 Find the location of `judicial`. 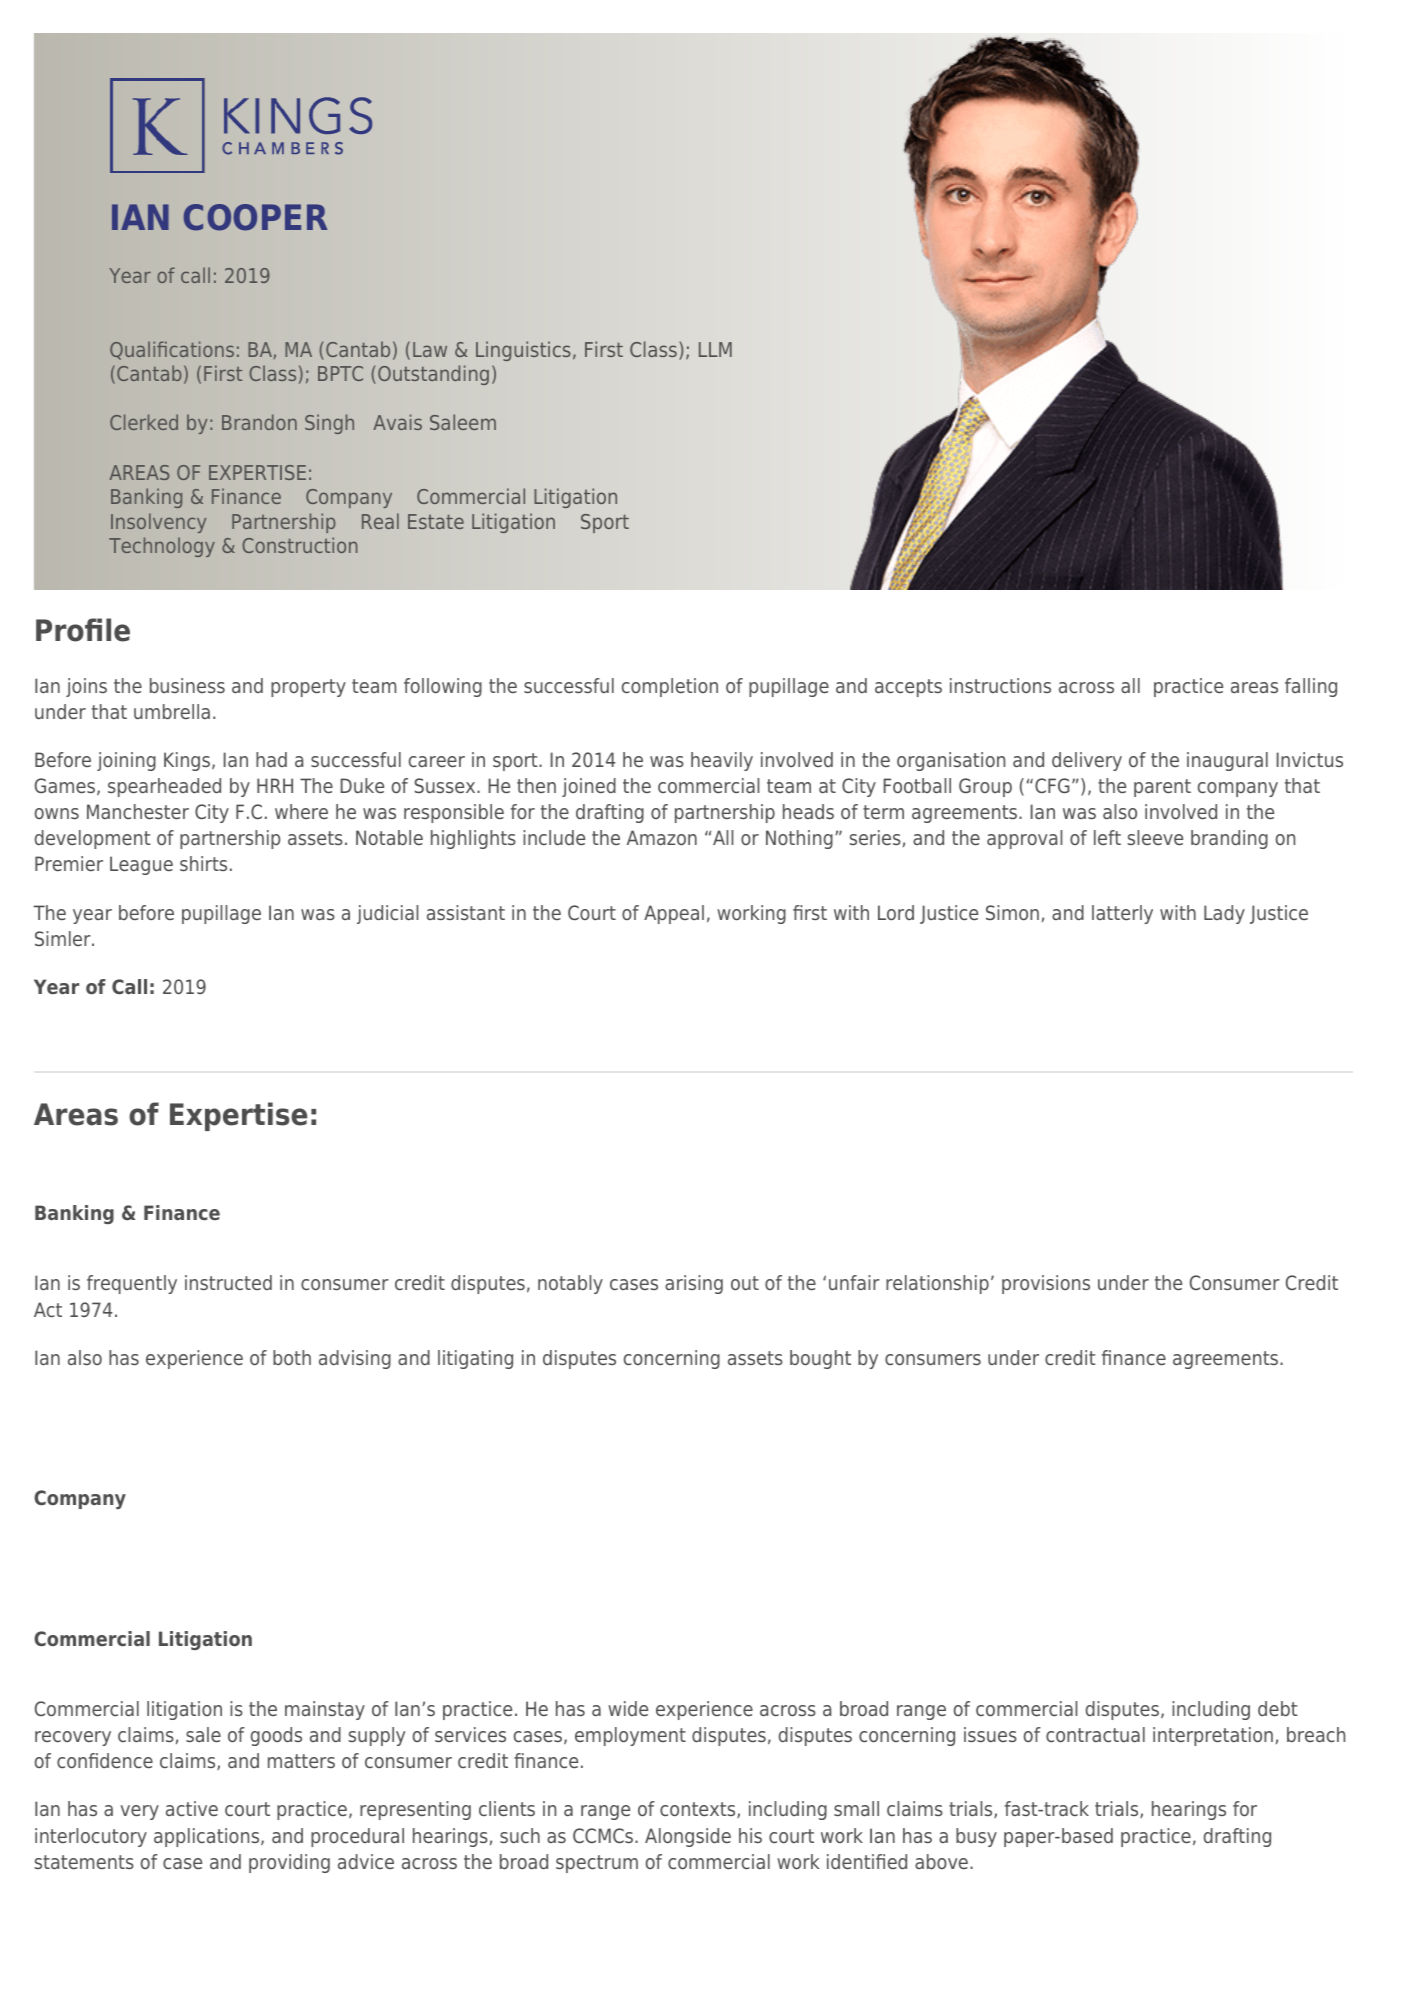

judicial is located at coordinates (387, 914).
